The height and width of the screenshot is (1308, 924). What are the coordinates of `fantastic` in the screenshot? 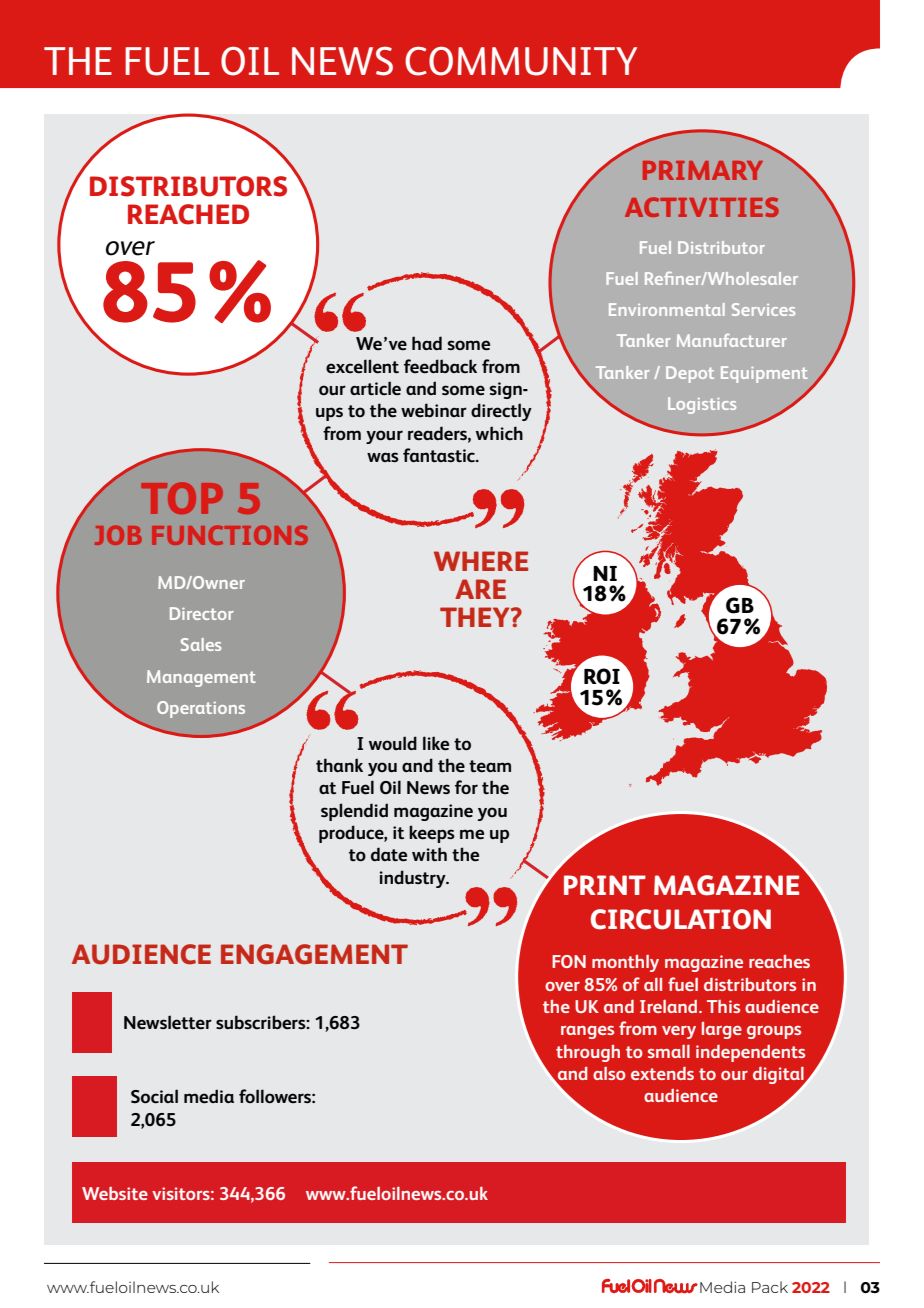 It's located at (440, 455).
